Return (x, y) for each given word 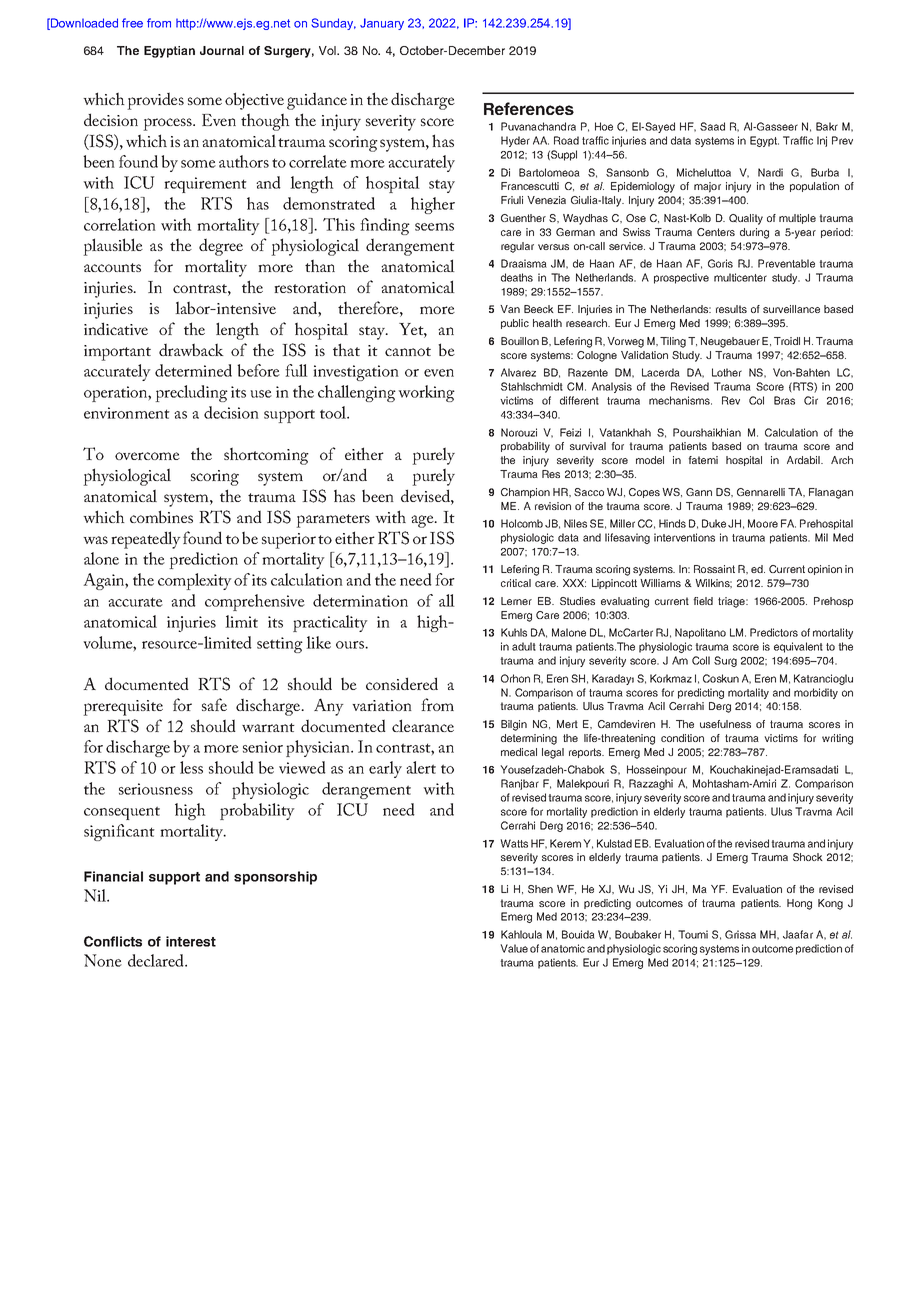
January (382, 24)
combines (161, 516)
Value (514, 948)
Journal (222, 50)
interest (191, 941)
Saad (712, 126)
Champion (525, 493)
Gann (699, 492)
